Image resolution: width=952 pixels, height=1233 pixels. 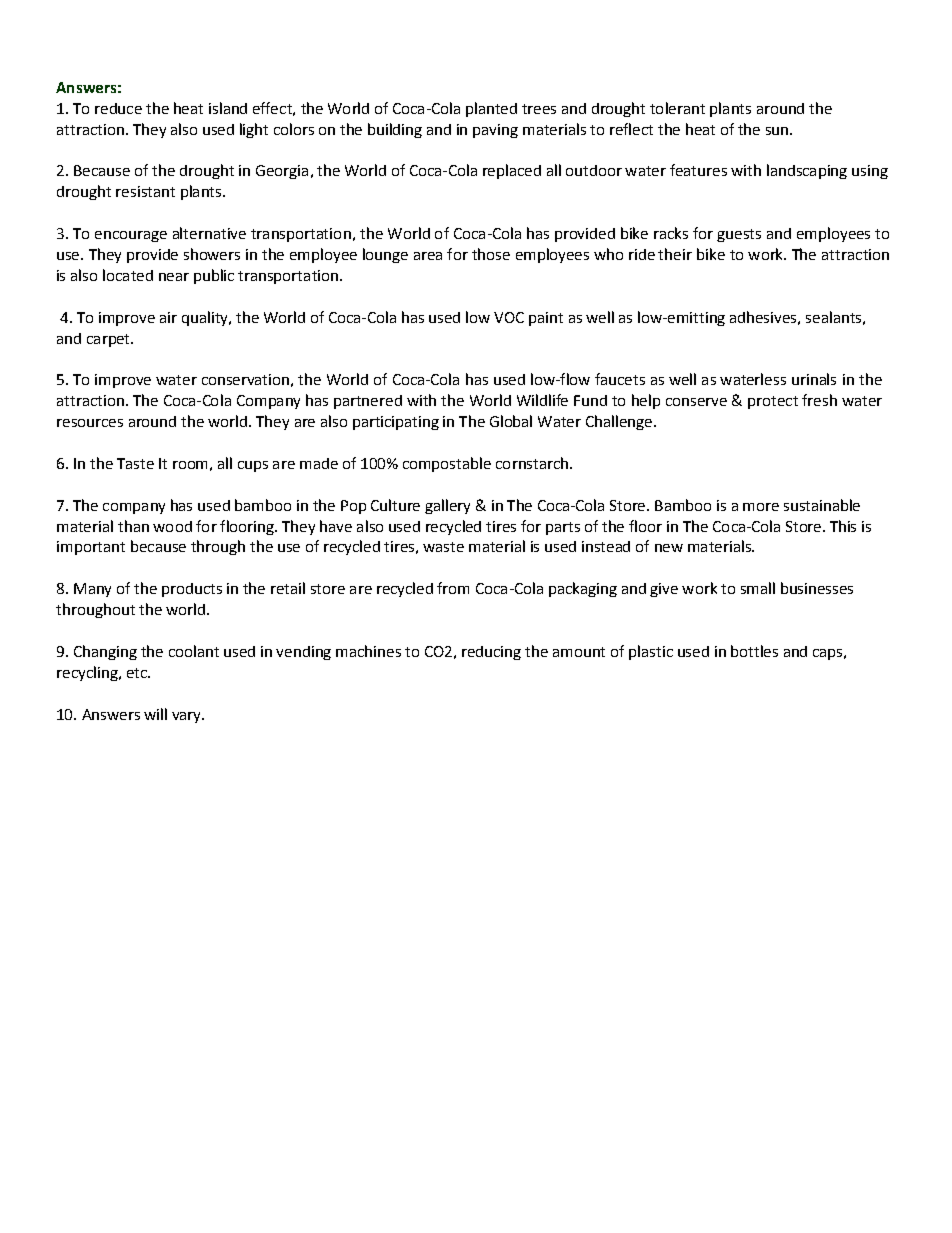 I want to click on more, so click(x=761, y=507).
